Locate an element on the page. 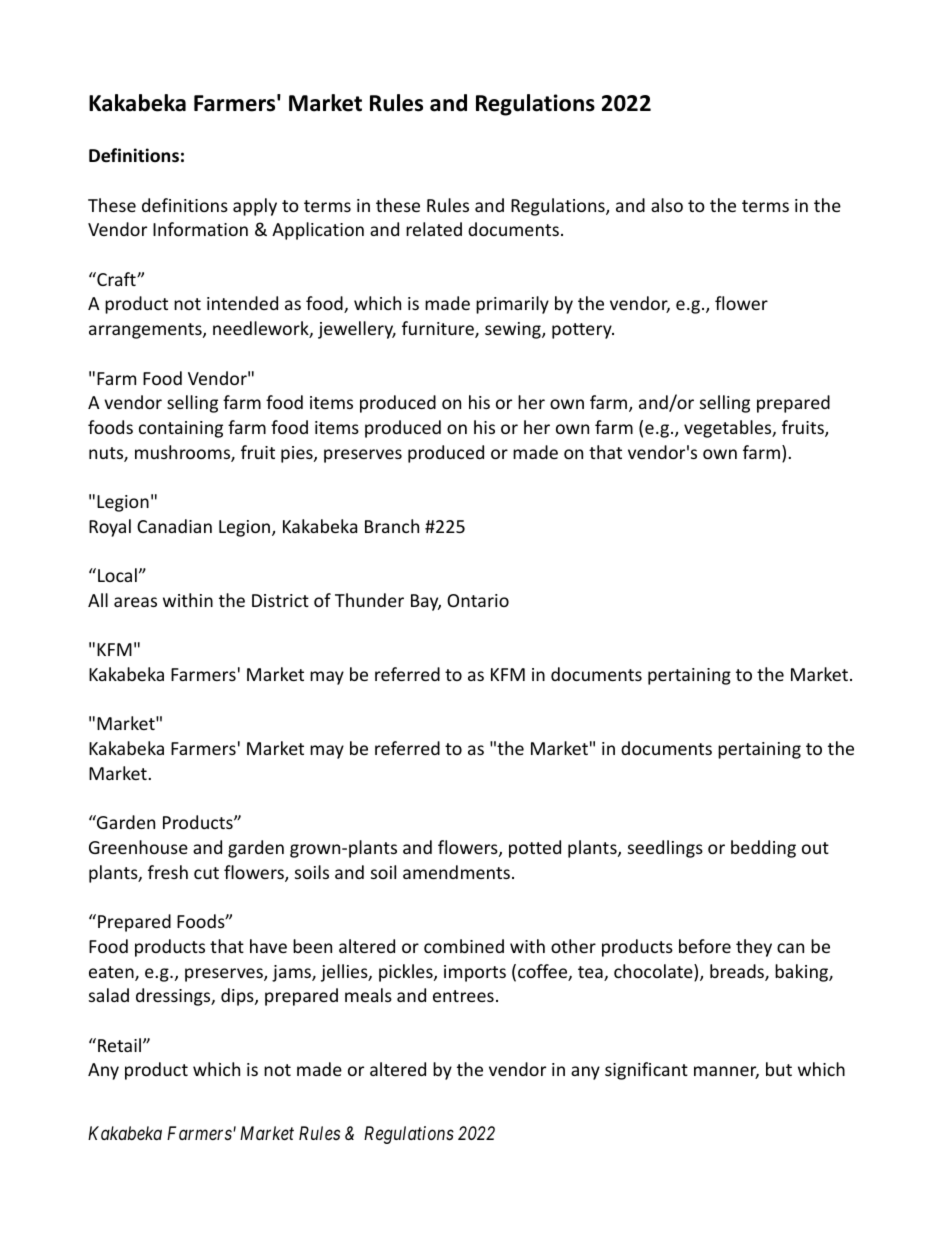  related is located at coordinates (434, 229).
